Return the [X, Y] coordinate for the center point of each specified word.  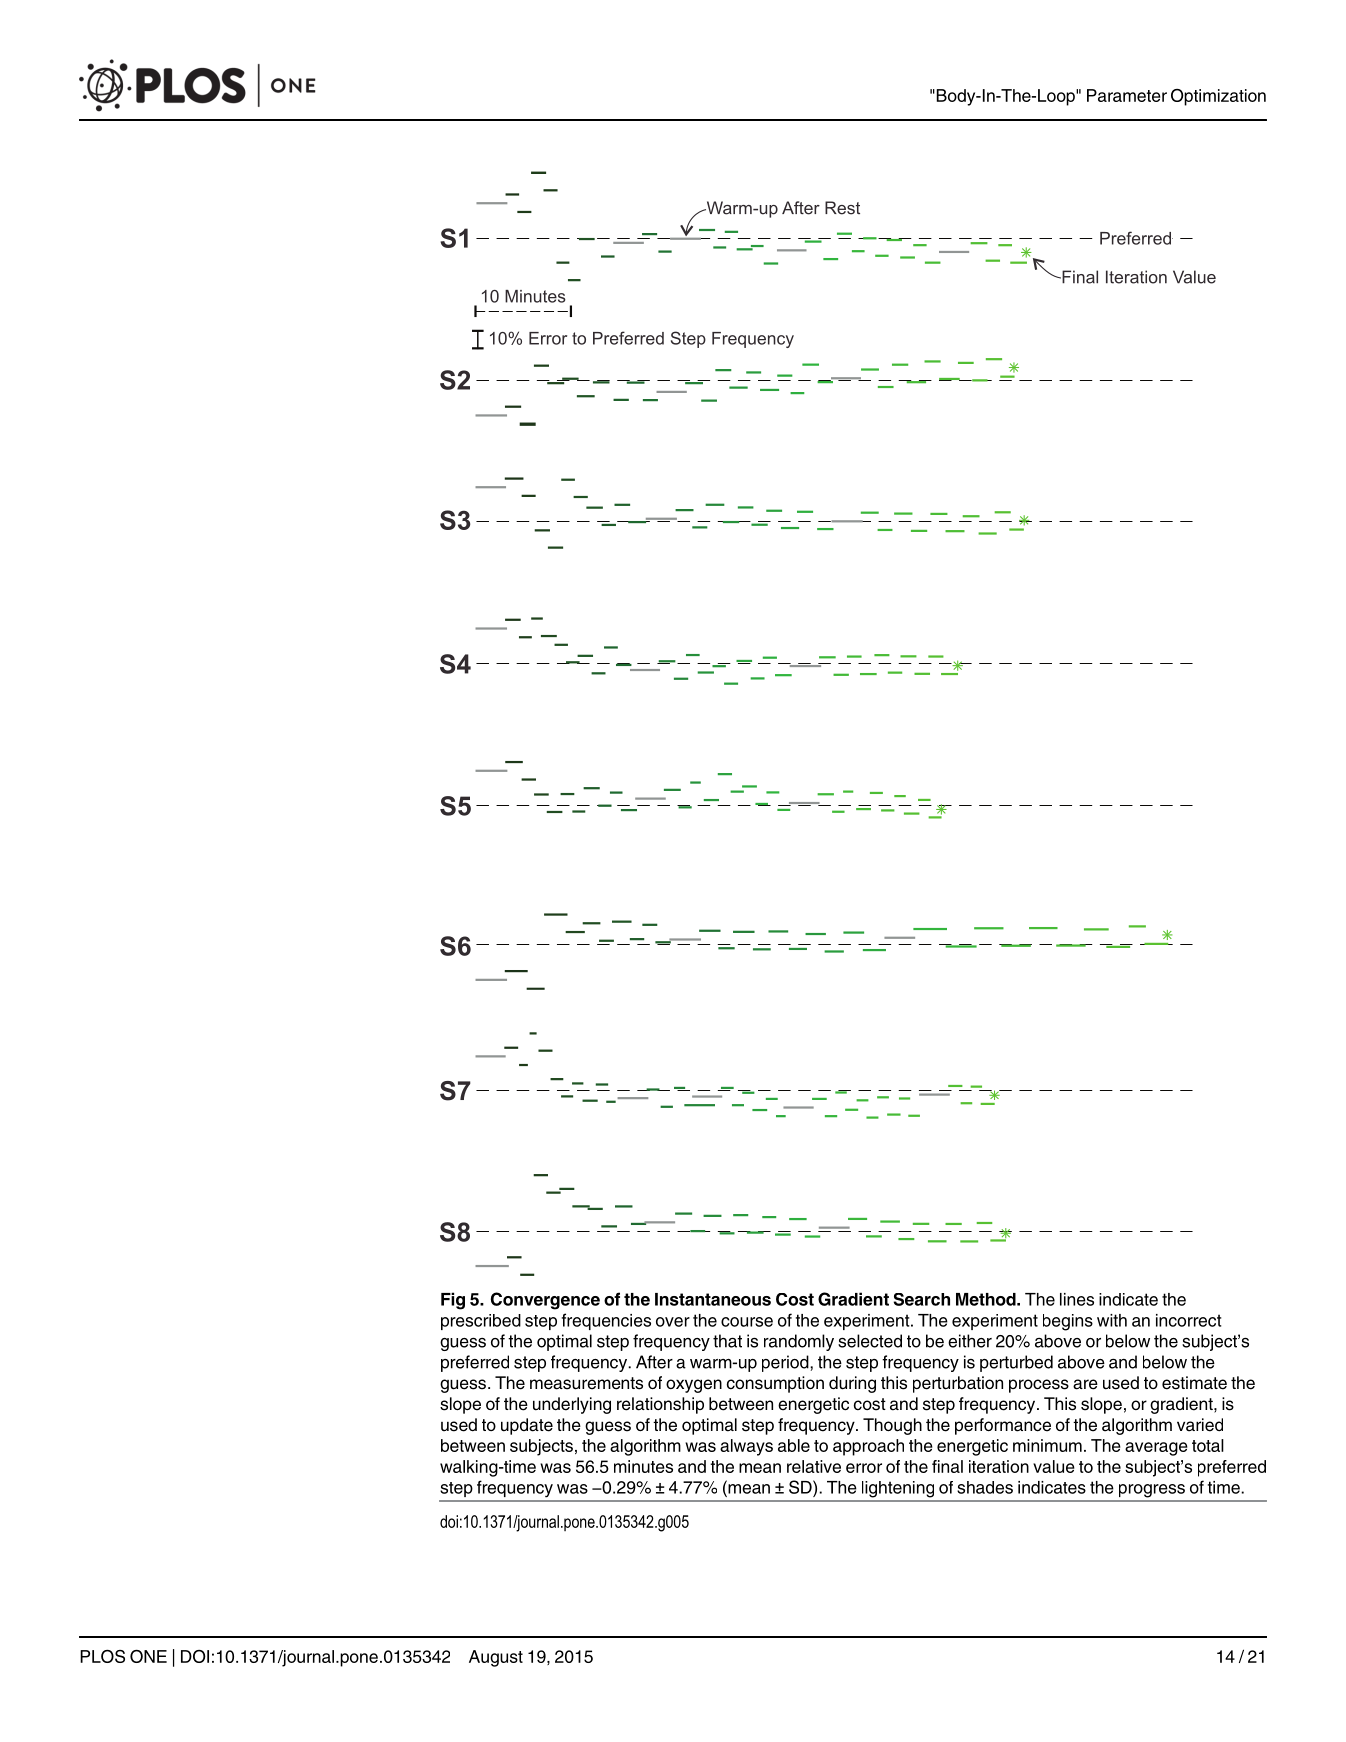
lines [1077, 1299]
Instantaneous [713, 1299]
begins [1068, 1322]
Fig [453, 1301]
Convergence [545, 1301]
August [496, 1658]
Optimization [1218, 97]
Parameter [1127, 95]
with [1112, 1320]
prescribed [481, 1322]
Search [922, 1299]
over [673, 1322]
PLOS [102, 1656]
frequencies [606, 1321]
